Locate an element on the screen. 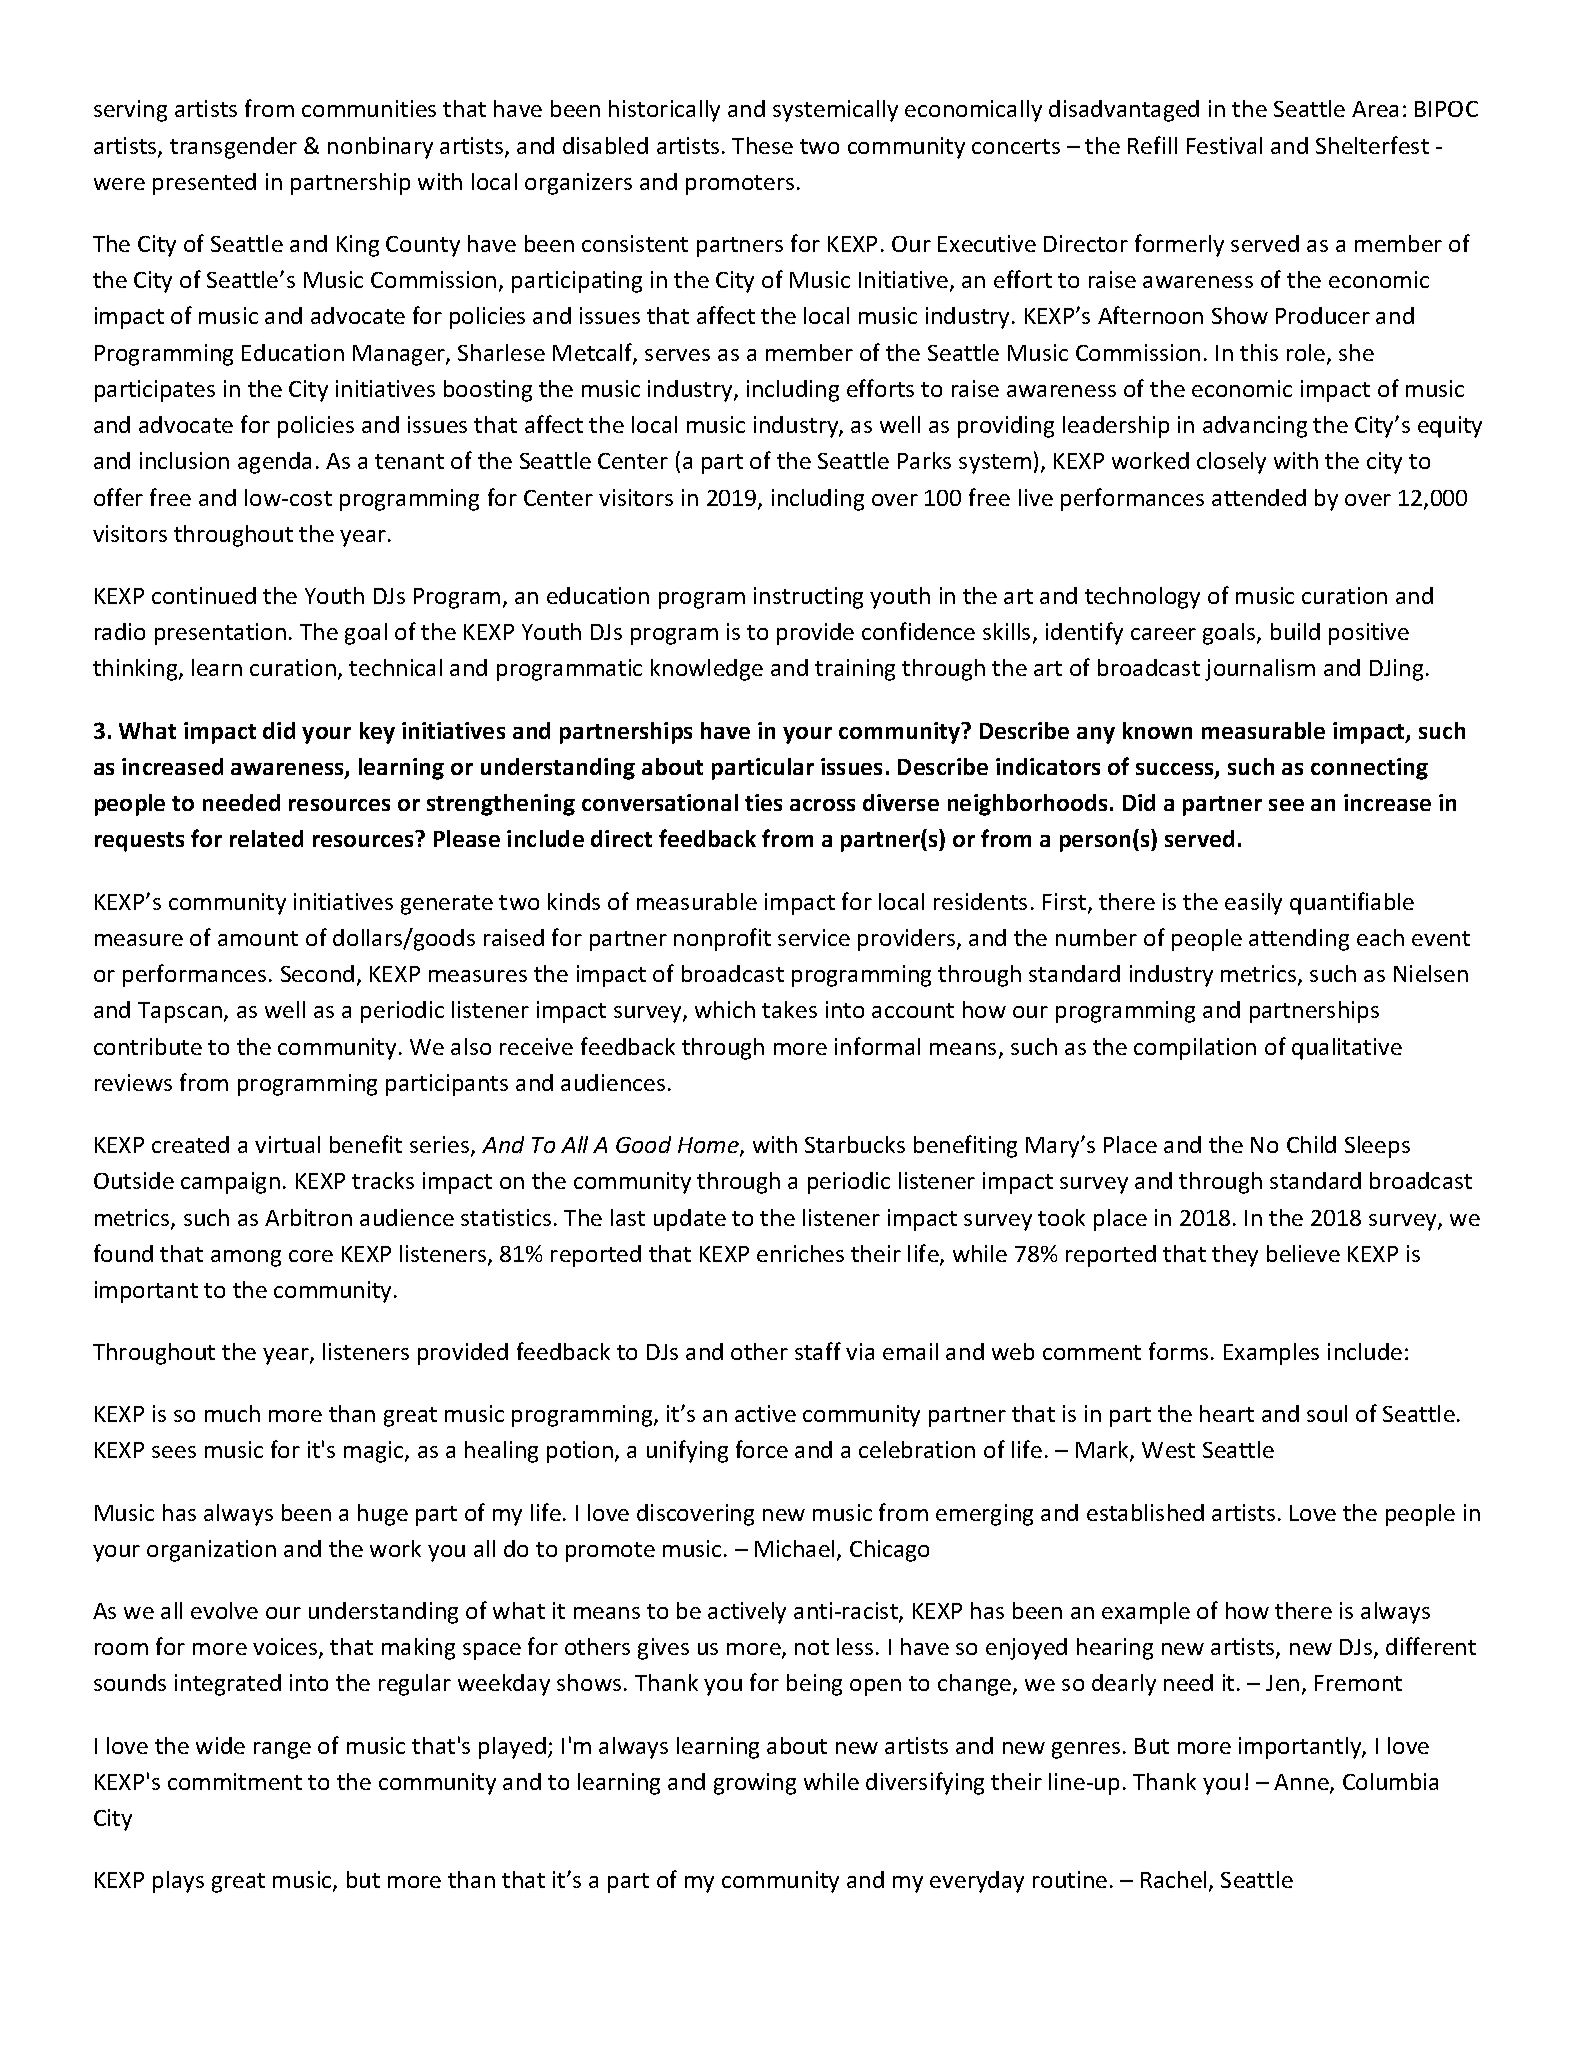  These is located at coordinates (762, 145).
